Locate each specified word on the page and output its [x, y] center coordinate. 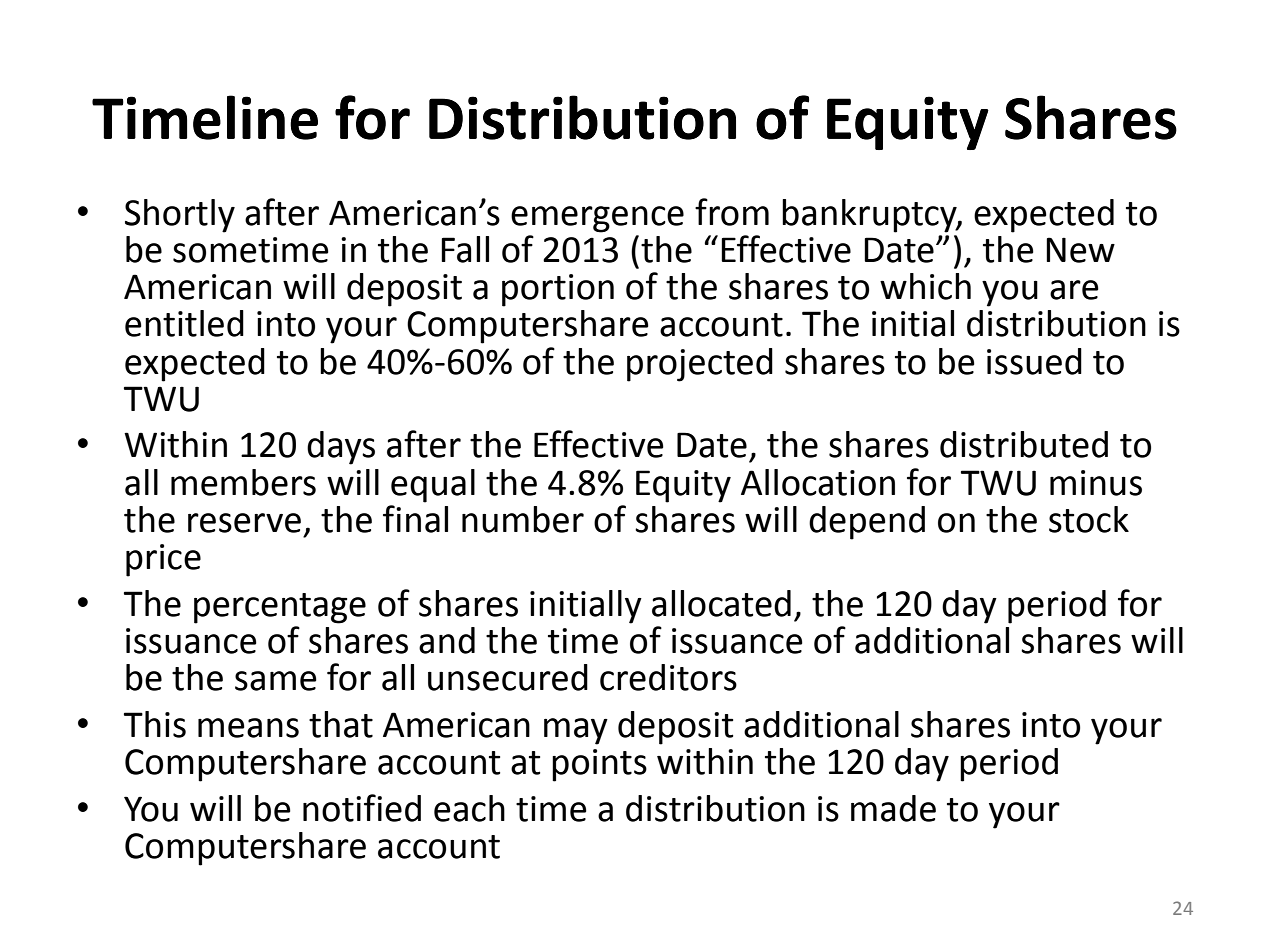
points [599, 765]
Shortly [180, 216]
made [893, 808]
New [1080, 250]
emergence [597, 219]
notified [362, 808]
